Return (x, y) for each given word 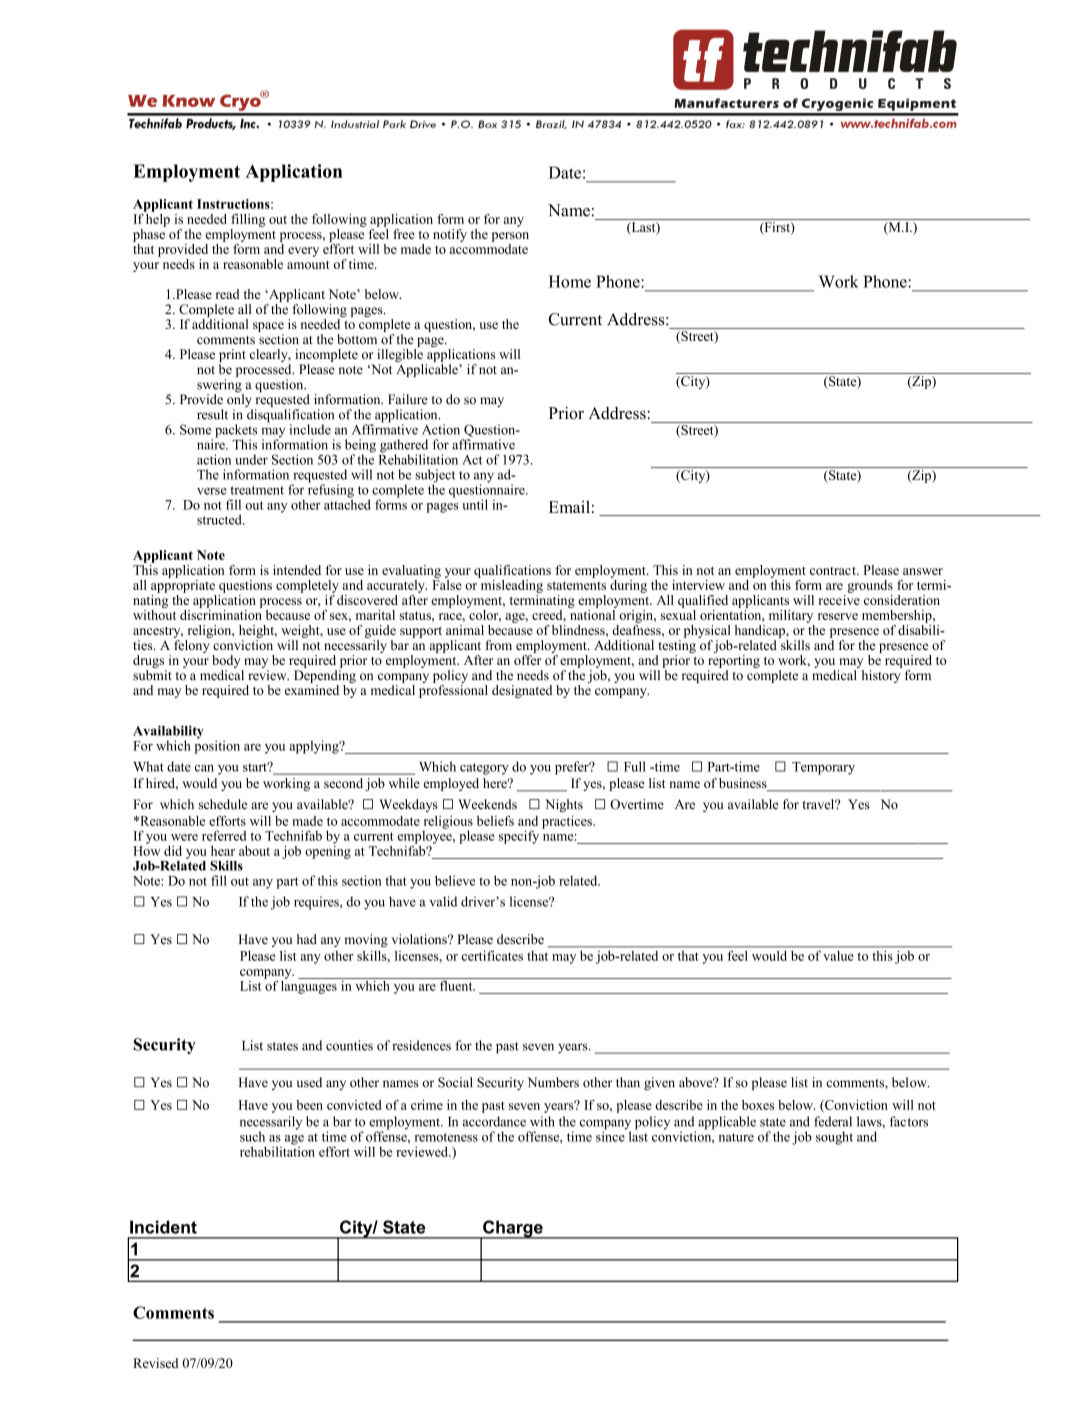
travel (819, 804)
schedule (223, 804)
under (251, 459)
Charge (513, 1230)
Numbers (553, 1082)
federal (833, 1121)
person (510, 237)
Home (570, 281)
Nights (564, 805)
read (228, 294)
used (309, 1082)
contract (834, 571)
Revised (155, 1363)
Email (569, 506)
